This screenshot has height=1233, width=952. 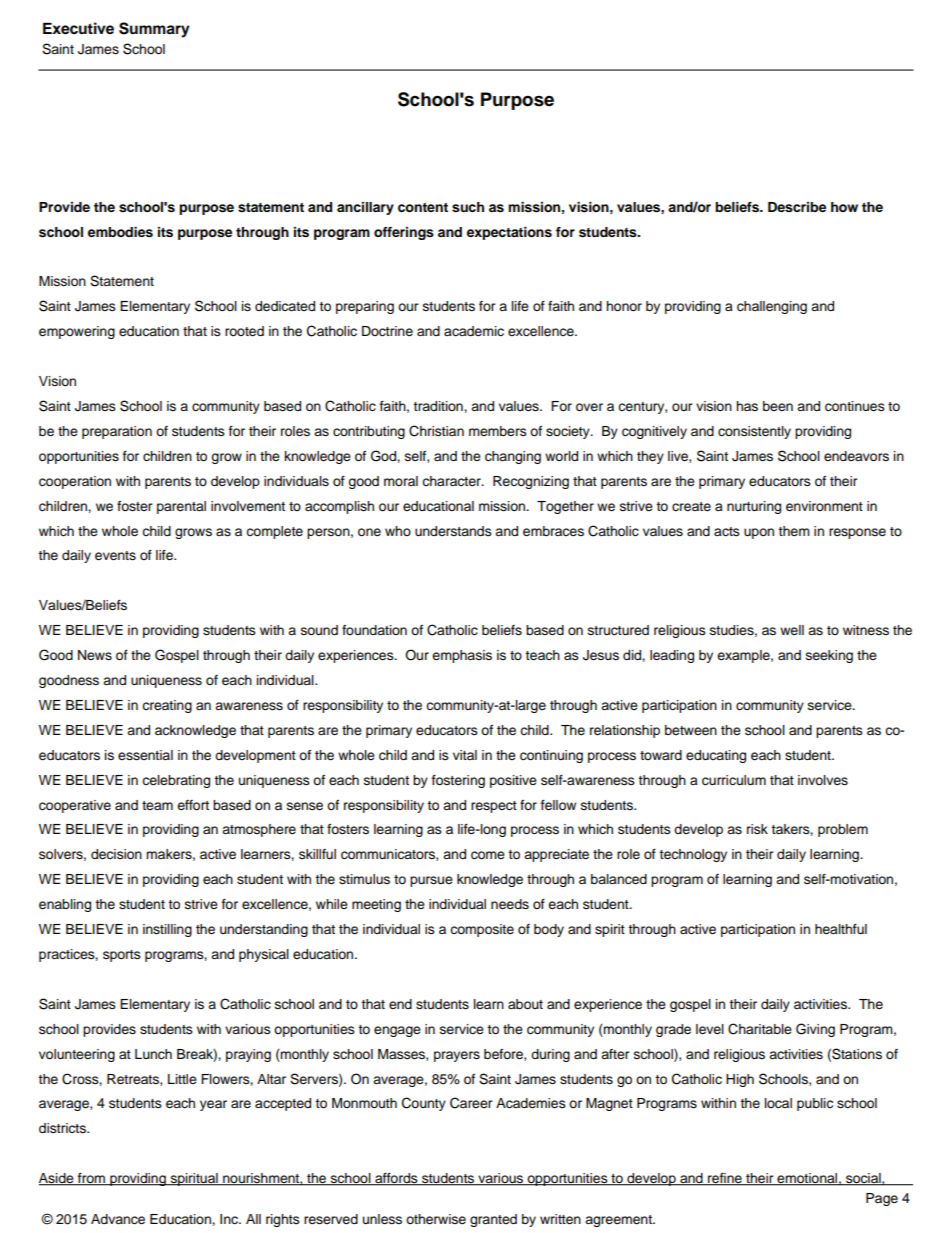 What do you see at coordinates (118, 1219) in the screenshot?
I see `Advance` at bounding box center [118, 1219].
